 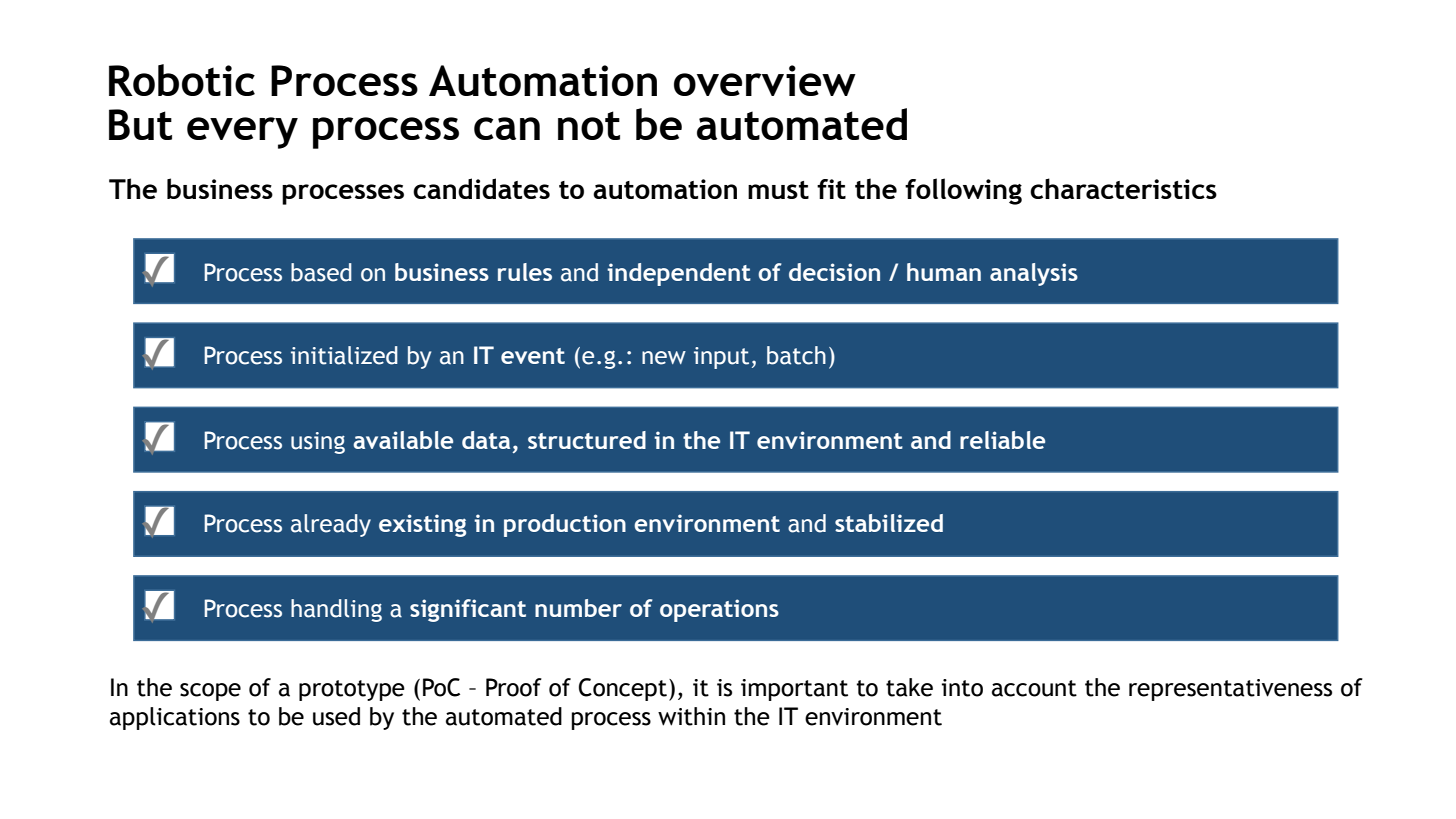 What do you see at coordinates (1123, 188) in the screenshot?
I see `characteristics` at bounding box center [1123, 188].
